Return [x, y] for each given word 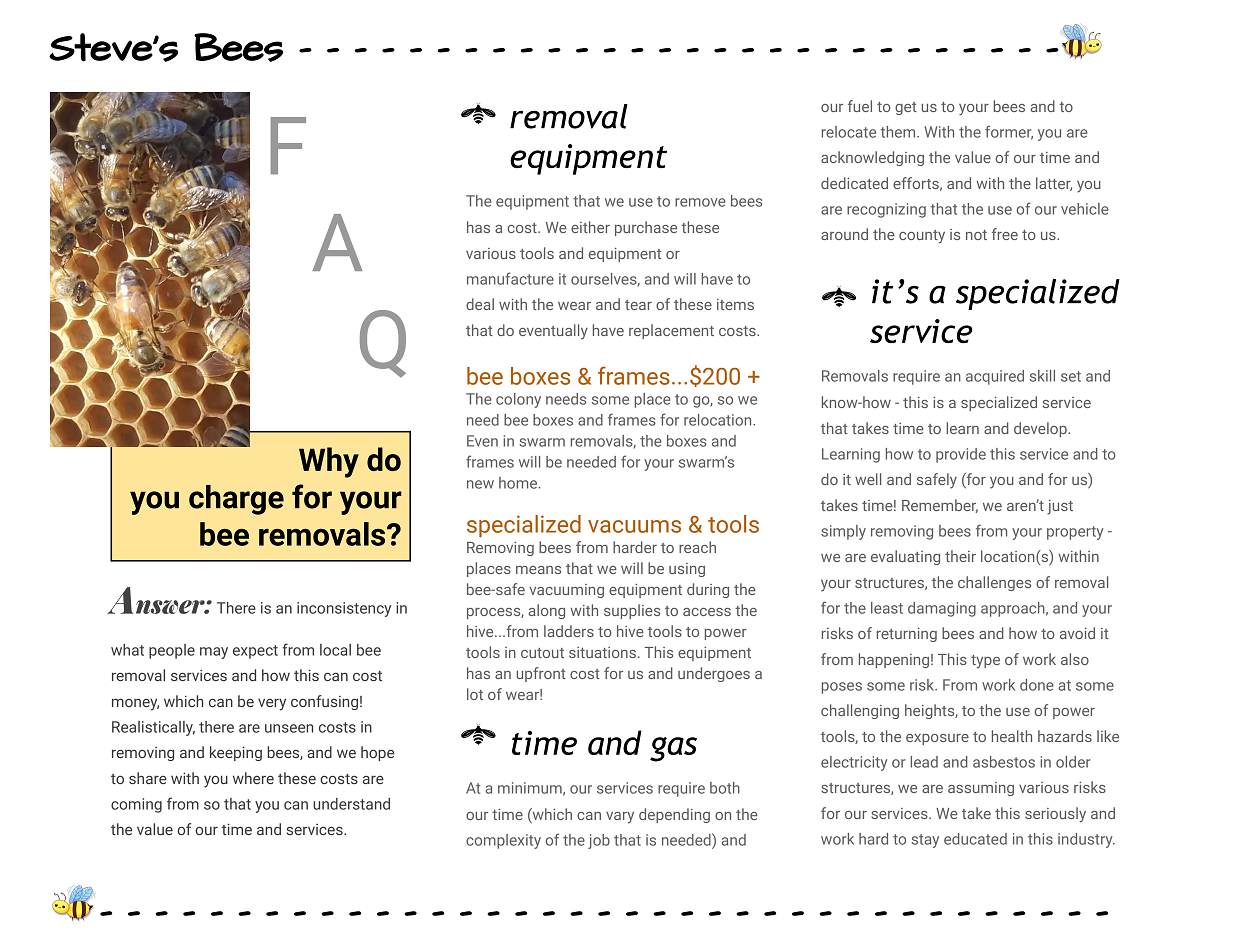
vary [620, 818]
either [590, 227]
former [1009, 132]
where [253, 778]
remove [700, 202]
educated [975, 839]
